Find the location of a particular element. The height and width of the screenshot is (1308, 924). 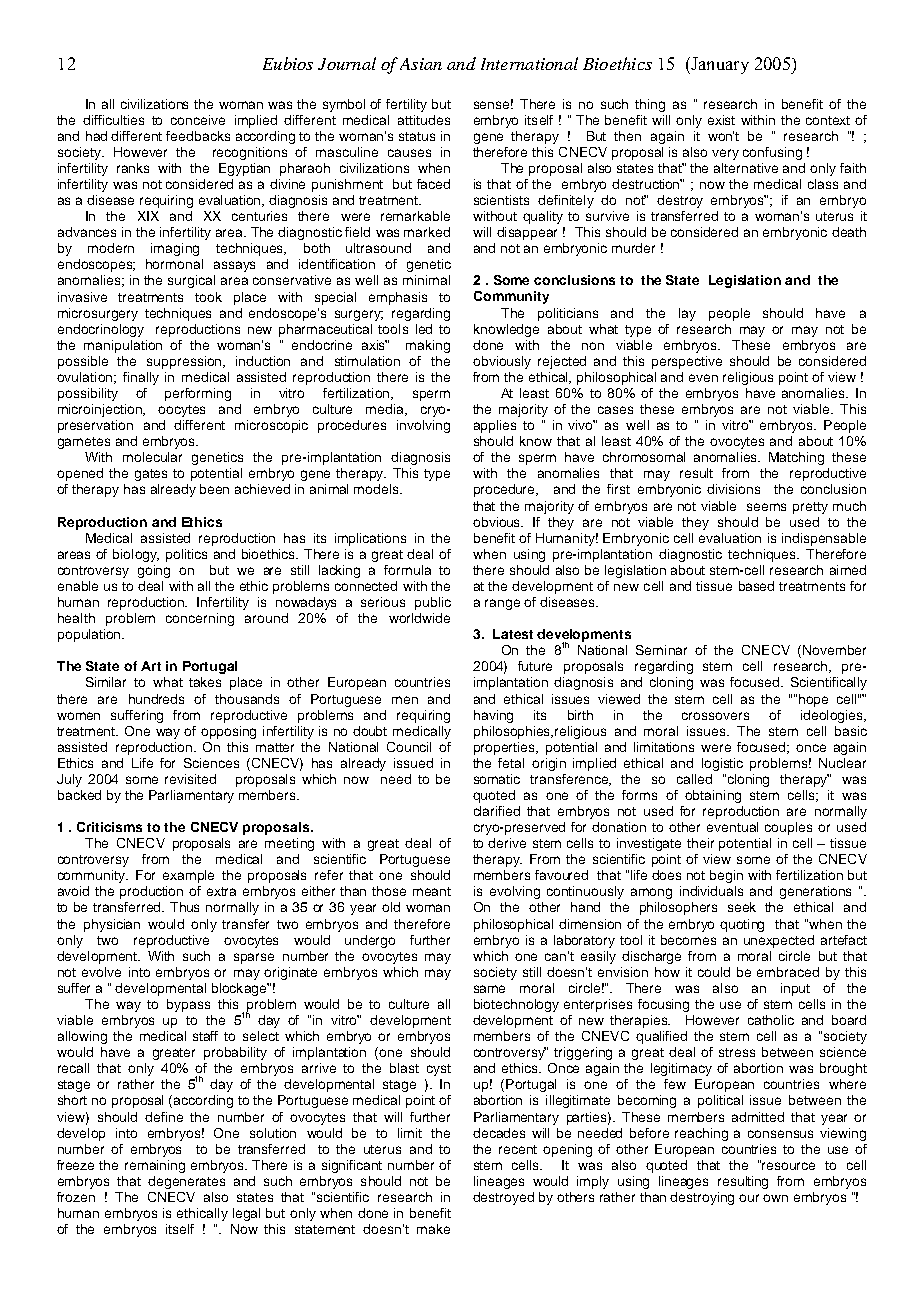

November is located at coordinates (834, 650).
